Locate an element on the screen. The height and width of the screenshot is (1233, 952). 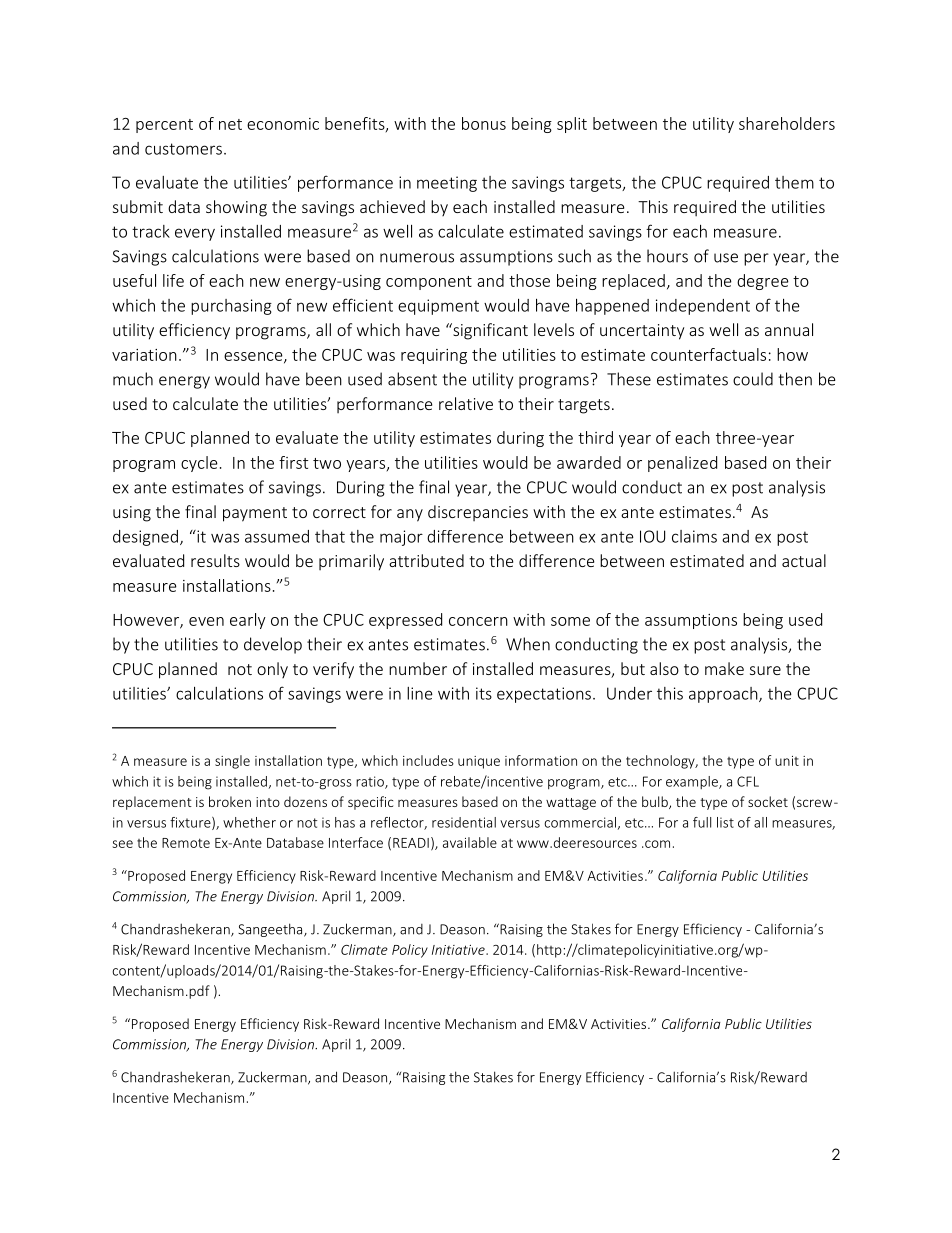
residential is located at coordinates (464, 822).
